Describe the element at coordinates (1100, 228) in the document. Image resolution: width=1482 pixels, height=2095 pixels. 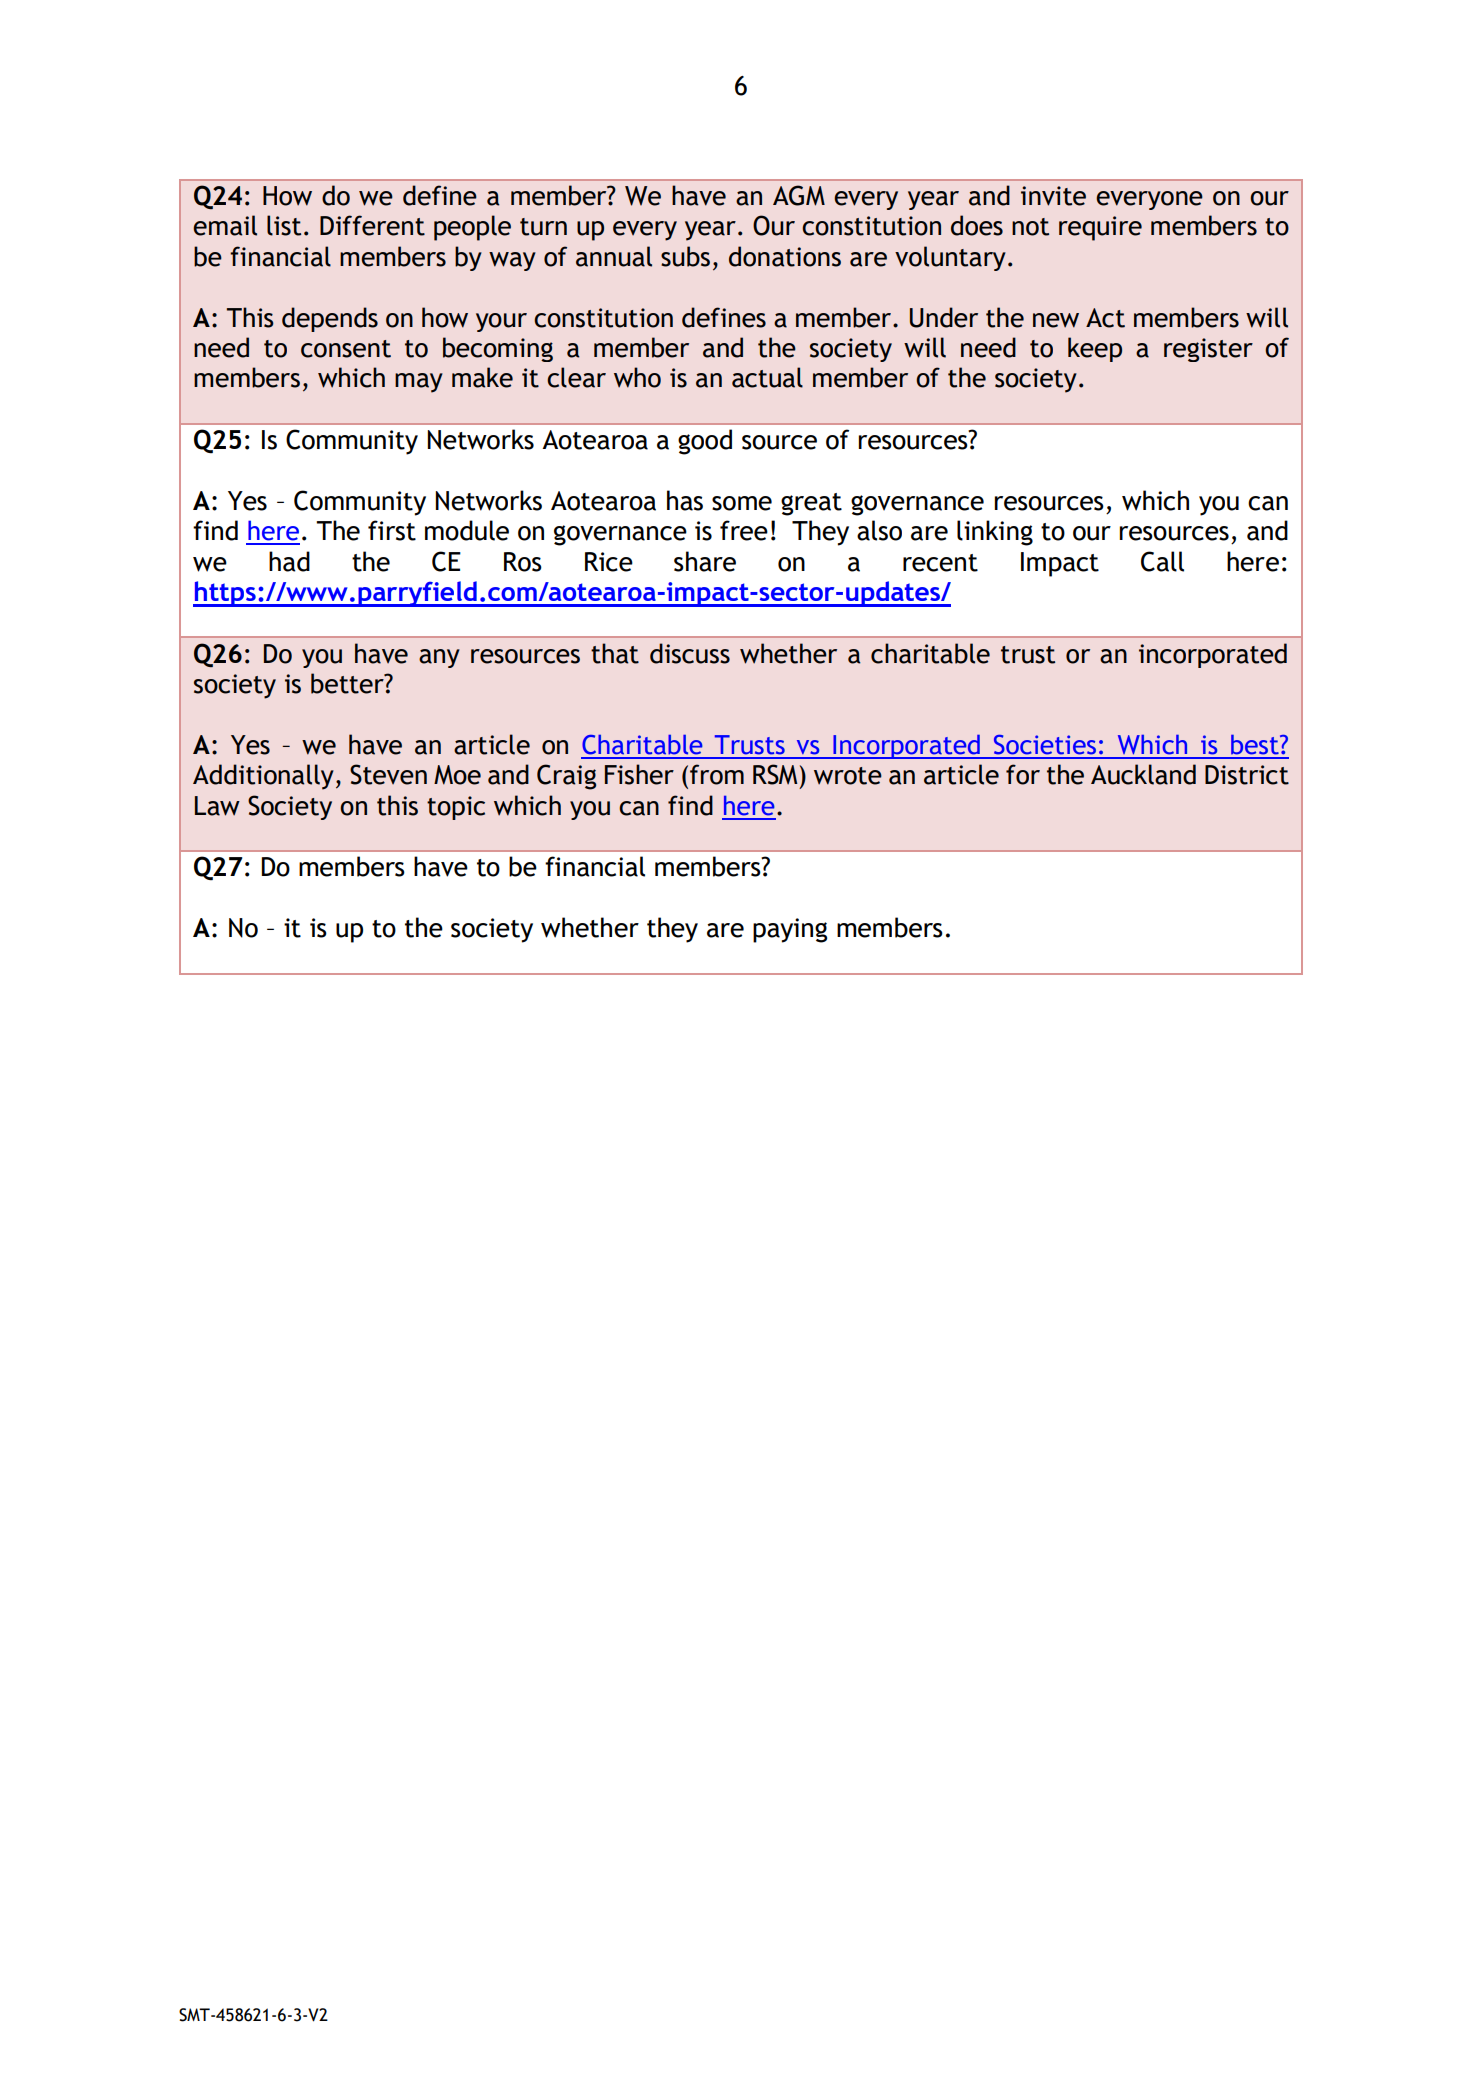
I see `require` at that location.
